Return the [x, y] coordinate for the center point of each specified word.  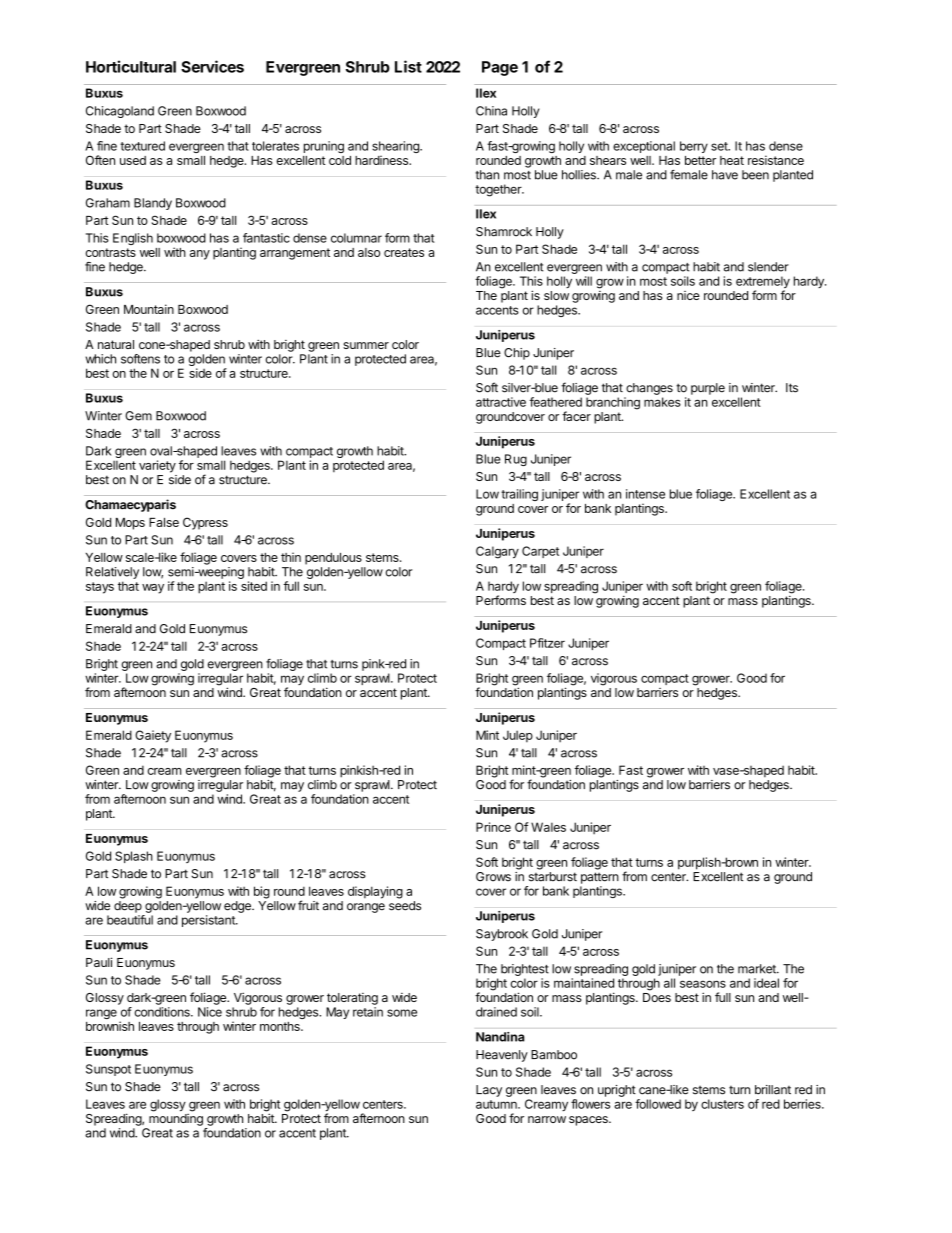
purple [708, 389]
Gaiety [153, 736]
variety [157, 466]
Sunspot [108, 1070]
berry [694, 147]
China [491, 111]
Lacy [489, 1091]
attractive [501, 402]
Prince [493, 827]
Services [212, 66]
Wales [548, 827]
